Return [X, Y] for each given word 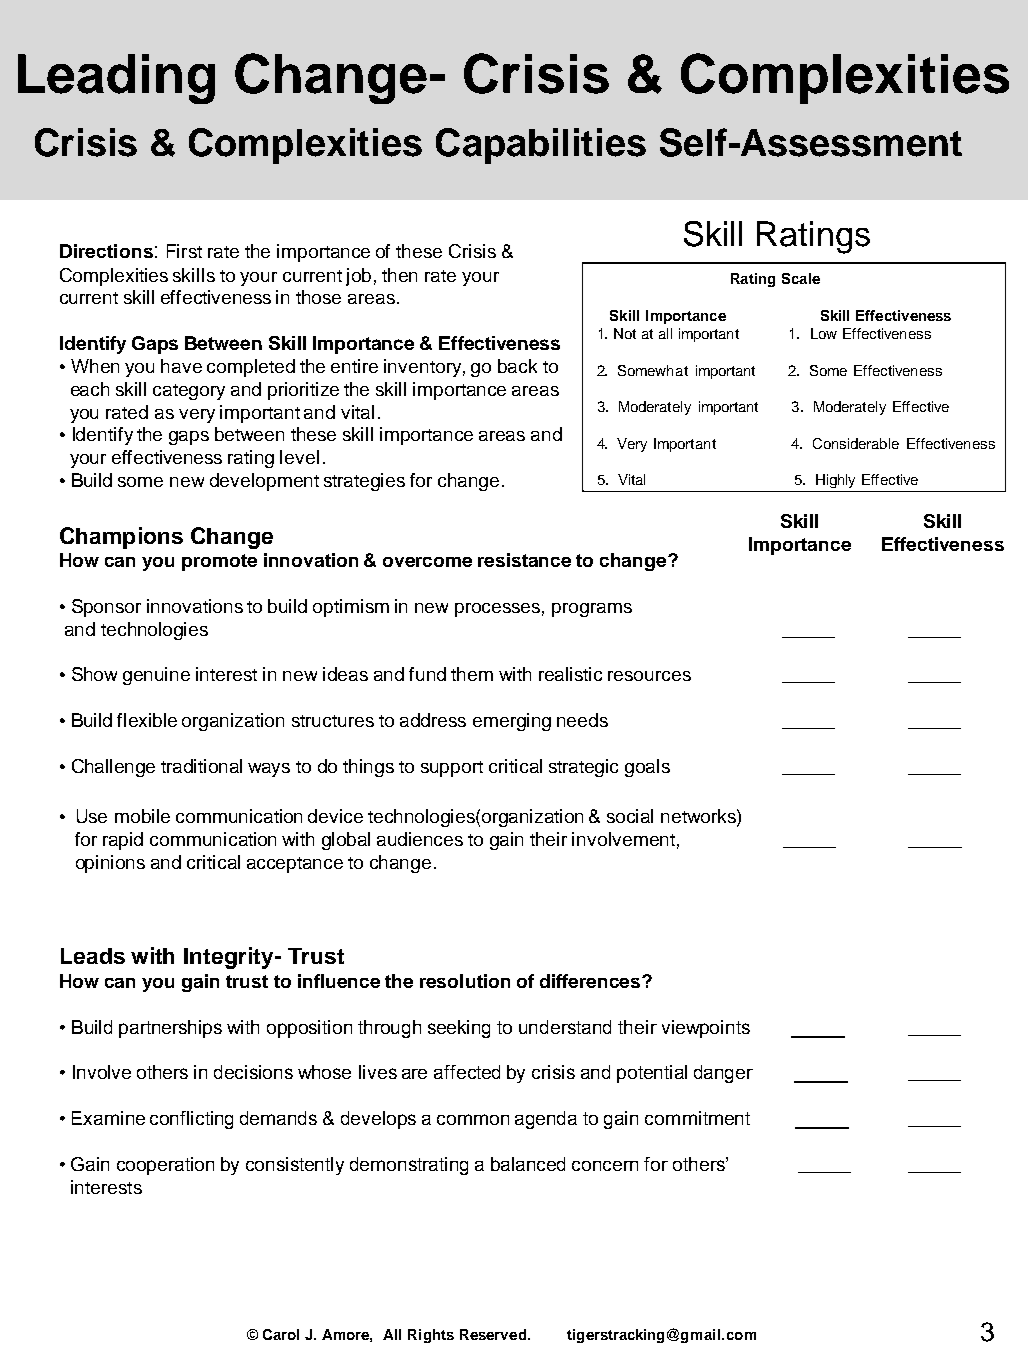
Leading [116, 79]
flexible [147, 720]
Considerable [856, 443]
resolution [465, 981]
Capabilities [541, 146]
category [189, 392]
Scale [801, 278]
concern [605, 1166]
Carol [281, 1334]
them [472, 674]
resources [649, 676]
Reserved [493, 1334]
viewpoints [706, 1029]
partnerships [170, 1029]
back [517, 366]
